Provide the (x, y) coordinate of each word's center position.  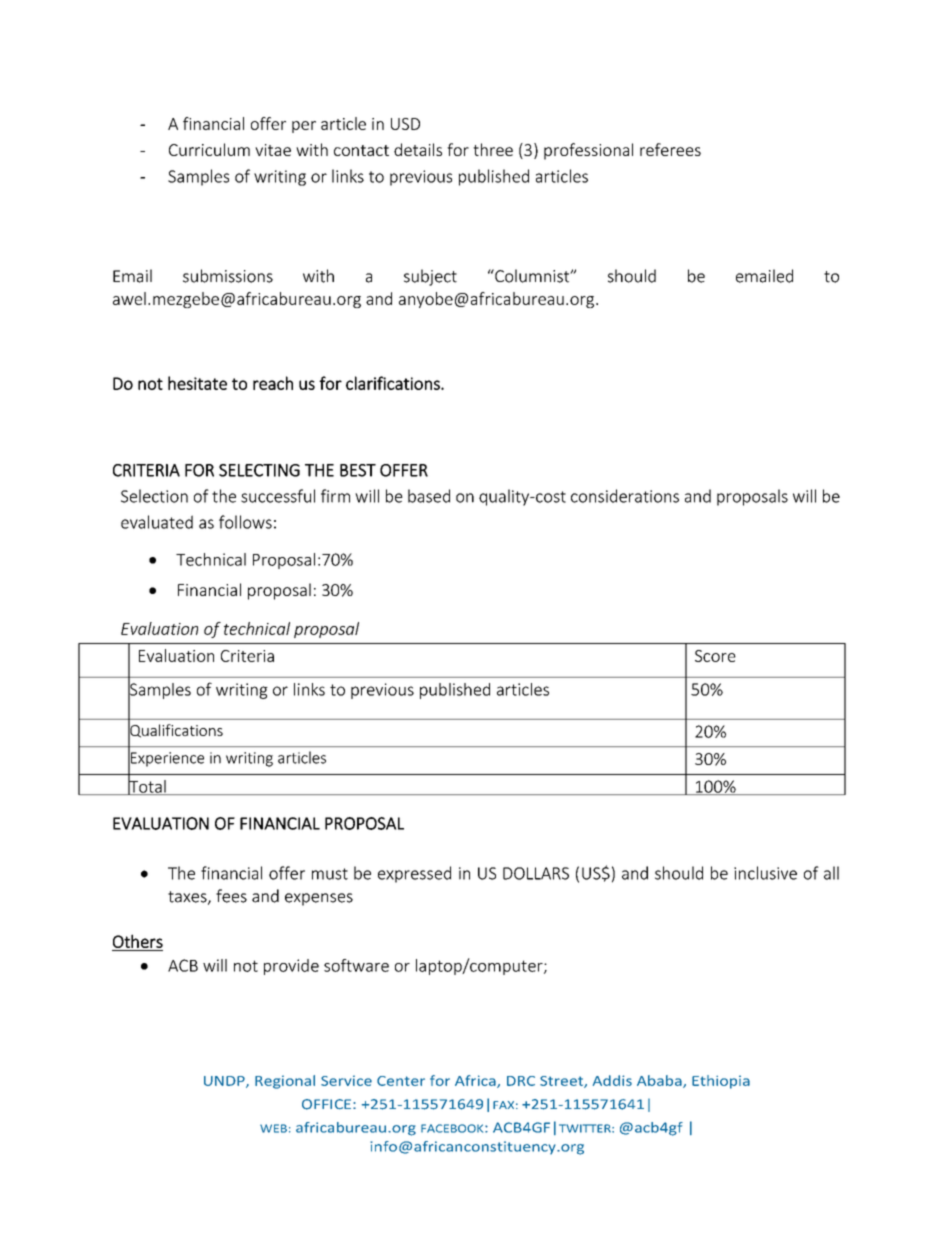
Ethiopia (721, 1082)
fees (231, 896)
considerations (625, 496)
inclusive (765, 873)
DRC (521, 1081)
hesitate (197, 383)
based (429, 496)
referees (670, 149)
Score (715, 656)
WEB (273, 1128)
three (493, 149)
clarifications (394, 383)
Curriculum (209, 149)
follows (245, 522)
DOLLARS (536, 873)
